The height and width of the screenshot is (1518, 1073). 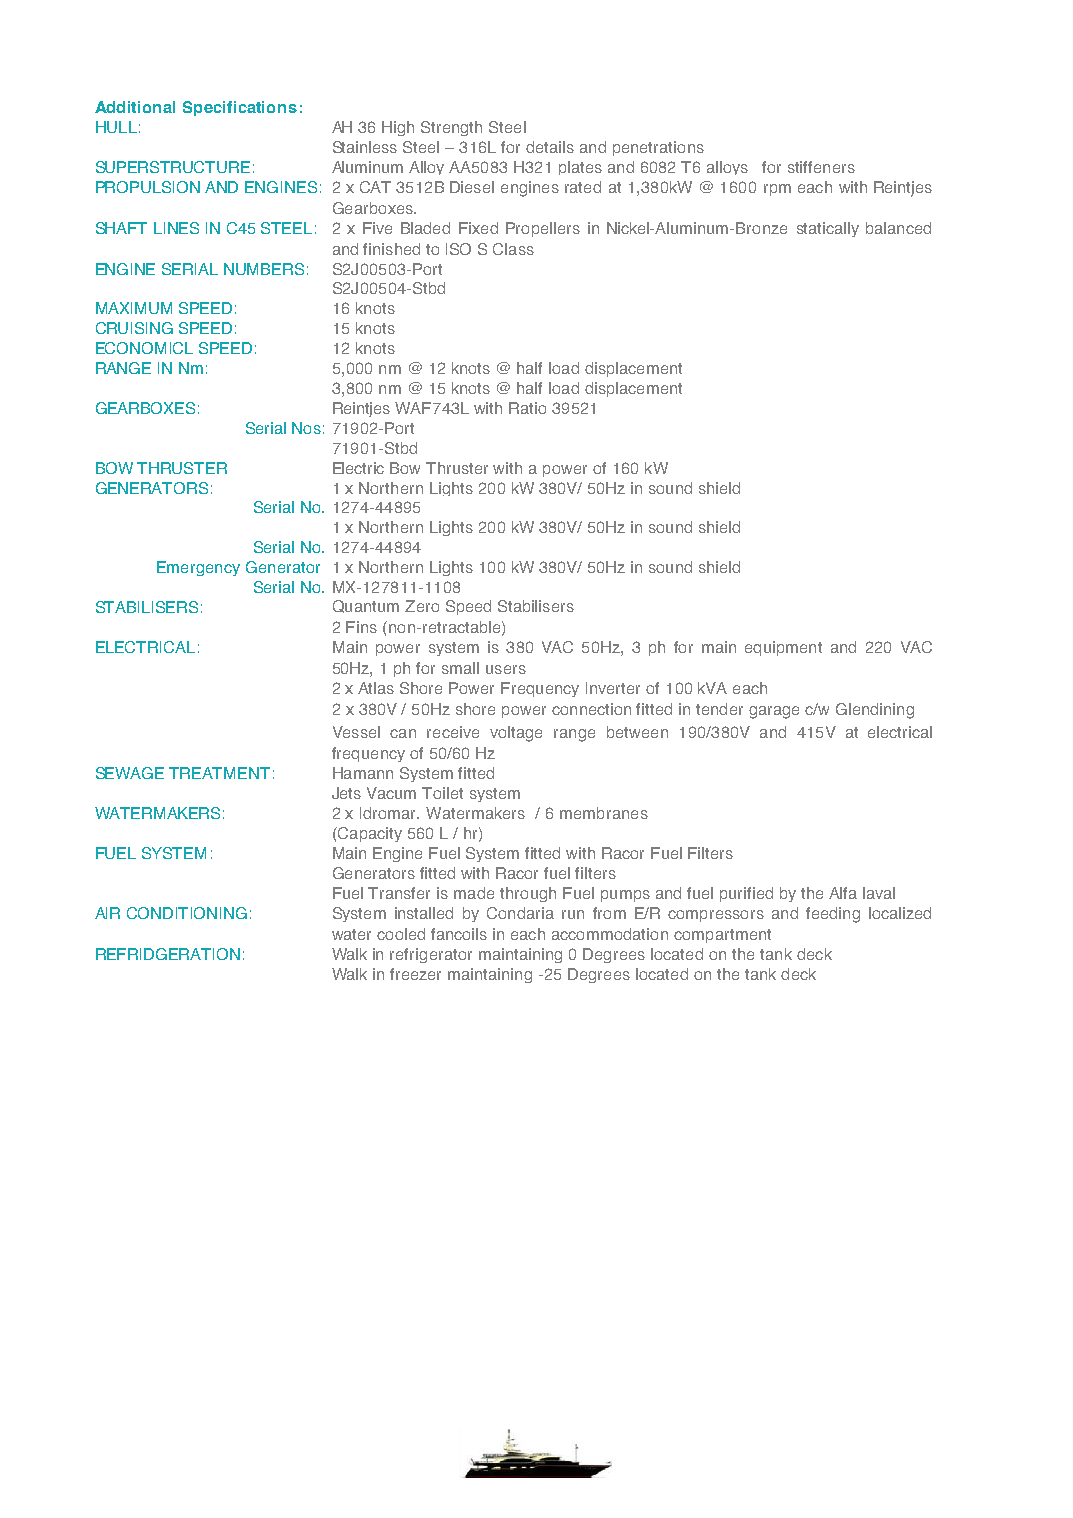 I want to click on CONDITIONING, so click(x=187, y=913).
